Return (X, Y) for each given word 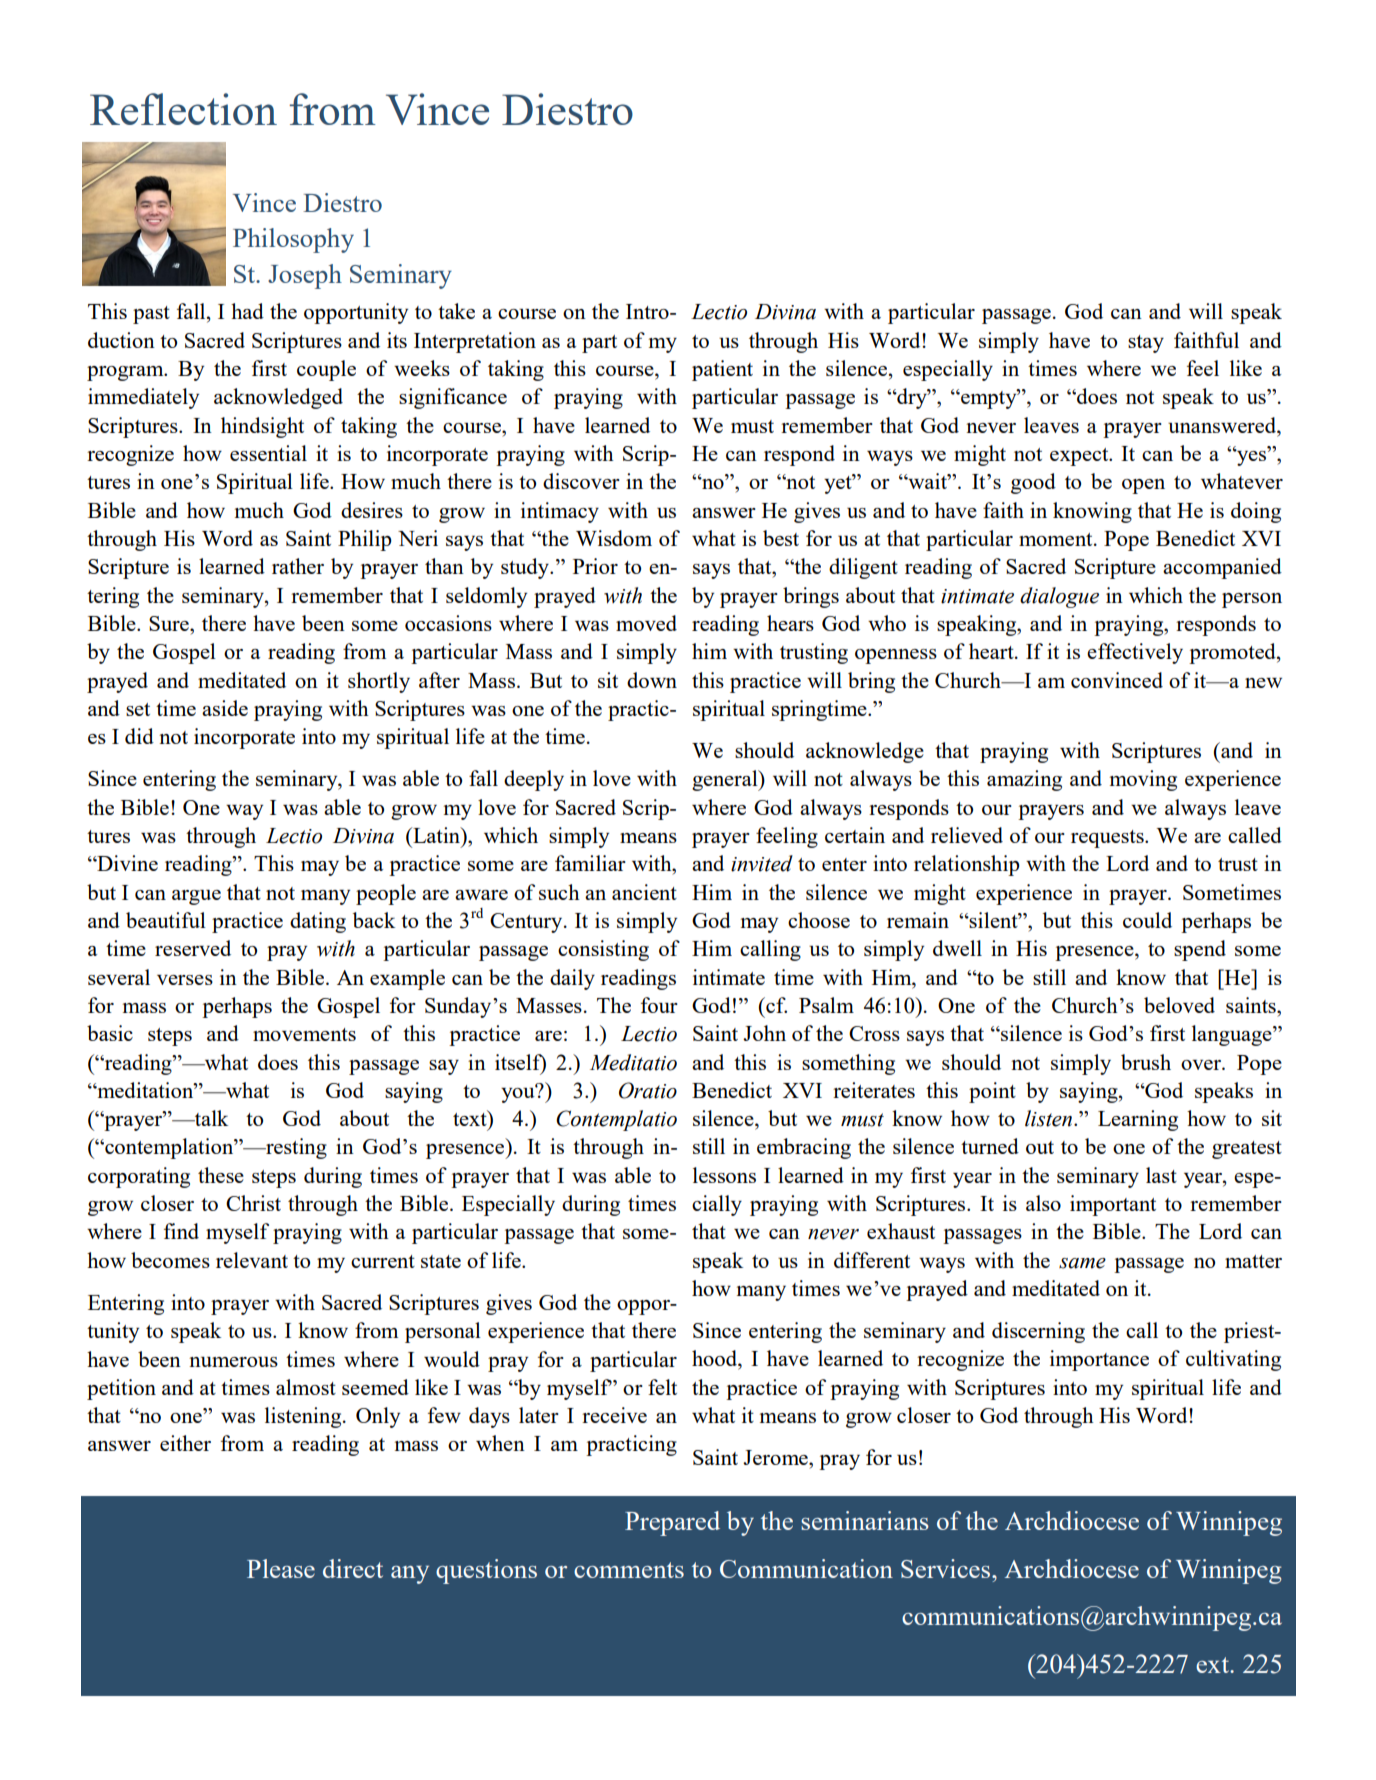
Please (281, 1568)
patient (722, 370)
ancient (644, 892)
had (247, 311)
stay (1146, 344)
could (1147, 920)
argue (196, 897)
